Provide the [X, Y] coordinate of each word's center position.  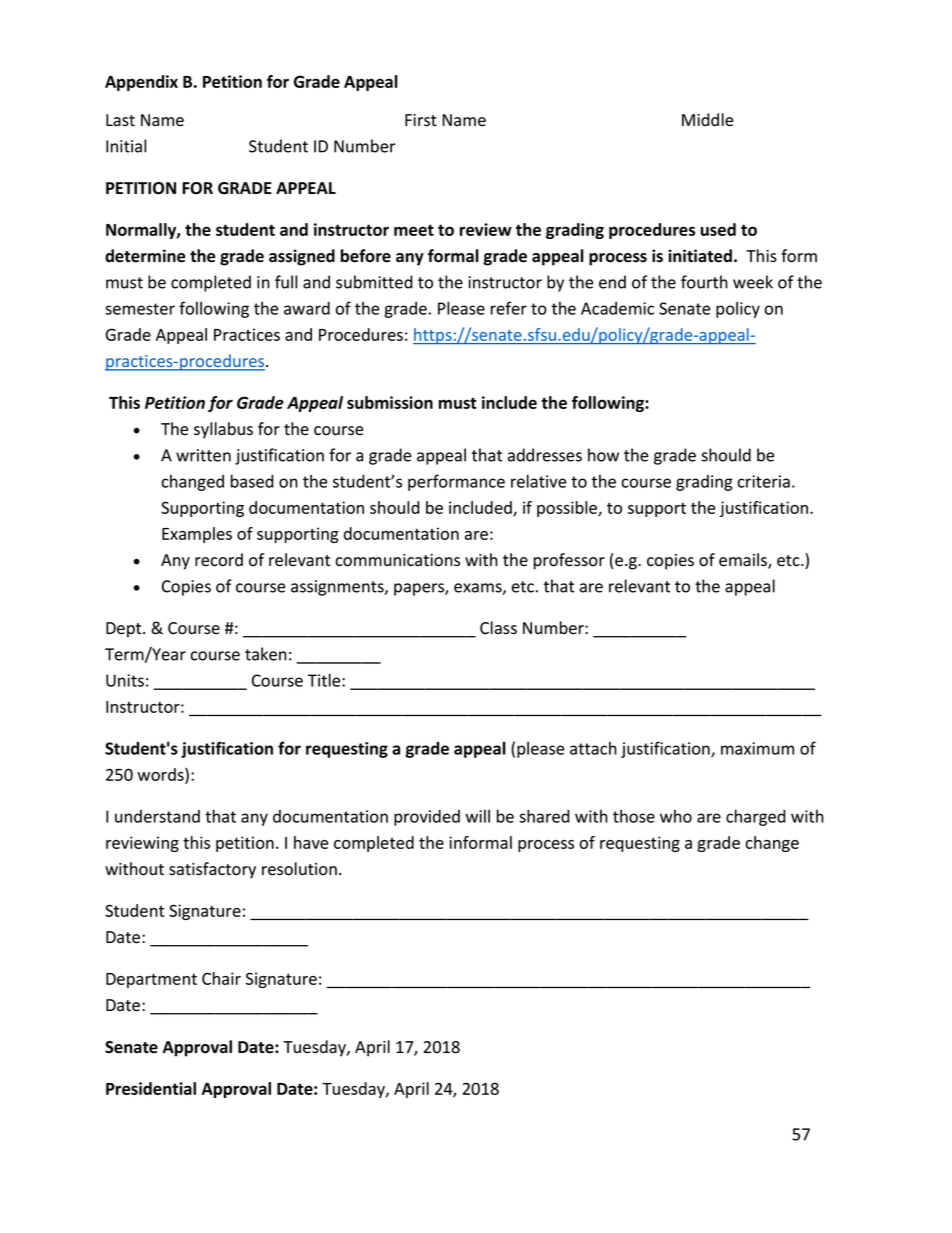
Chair [221, 978]
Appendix [141, 83]
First [421, 120]
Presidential [151, 1088]
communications [398, 560]
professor [569, 561]
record [219, 560]
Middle [707, 120]
